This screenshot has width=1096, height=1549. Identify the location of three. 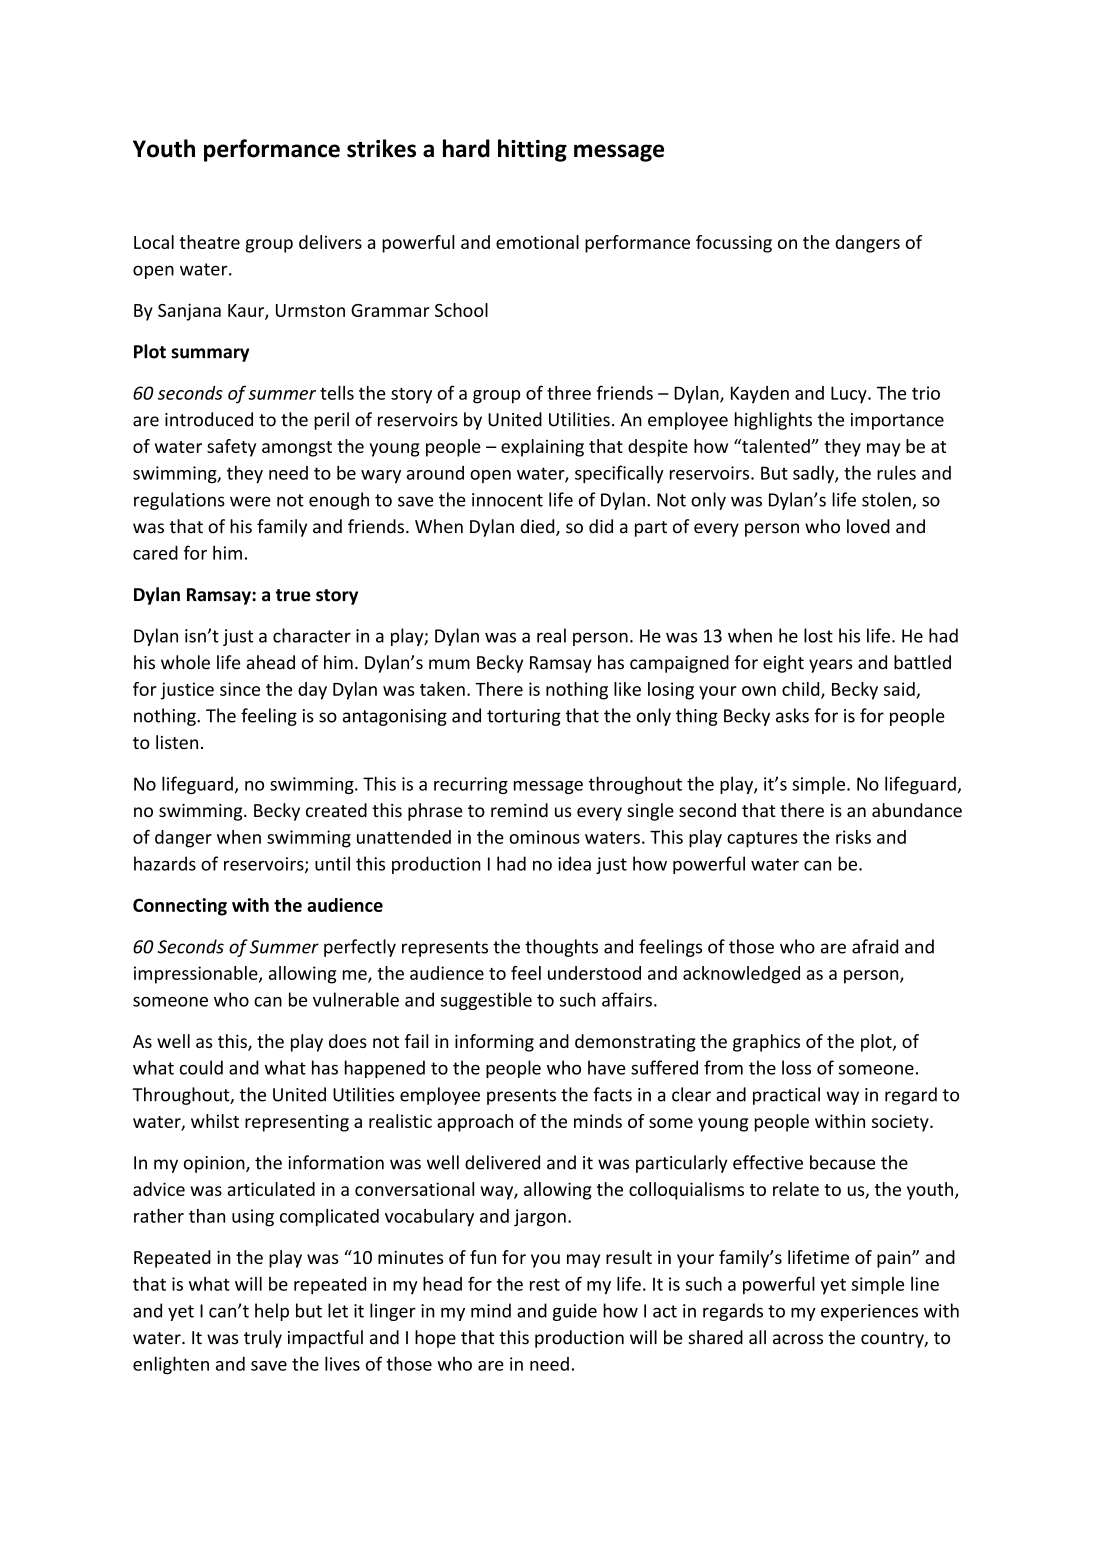
(569, 393).
